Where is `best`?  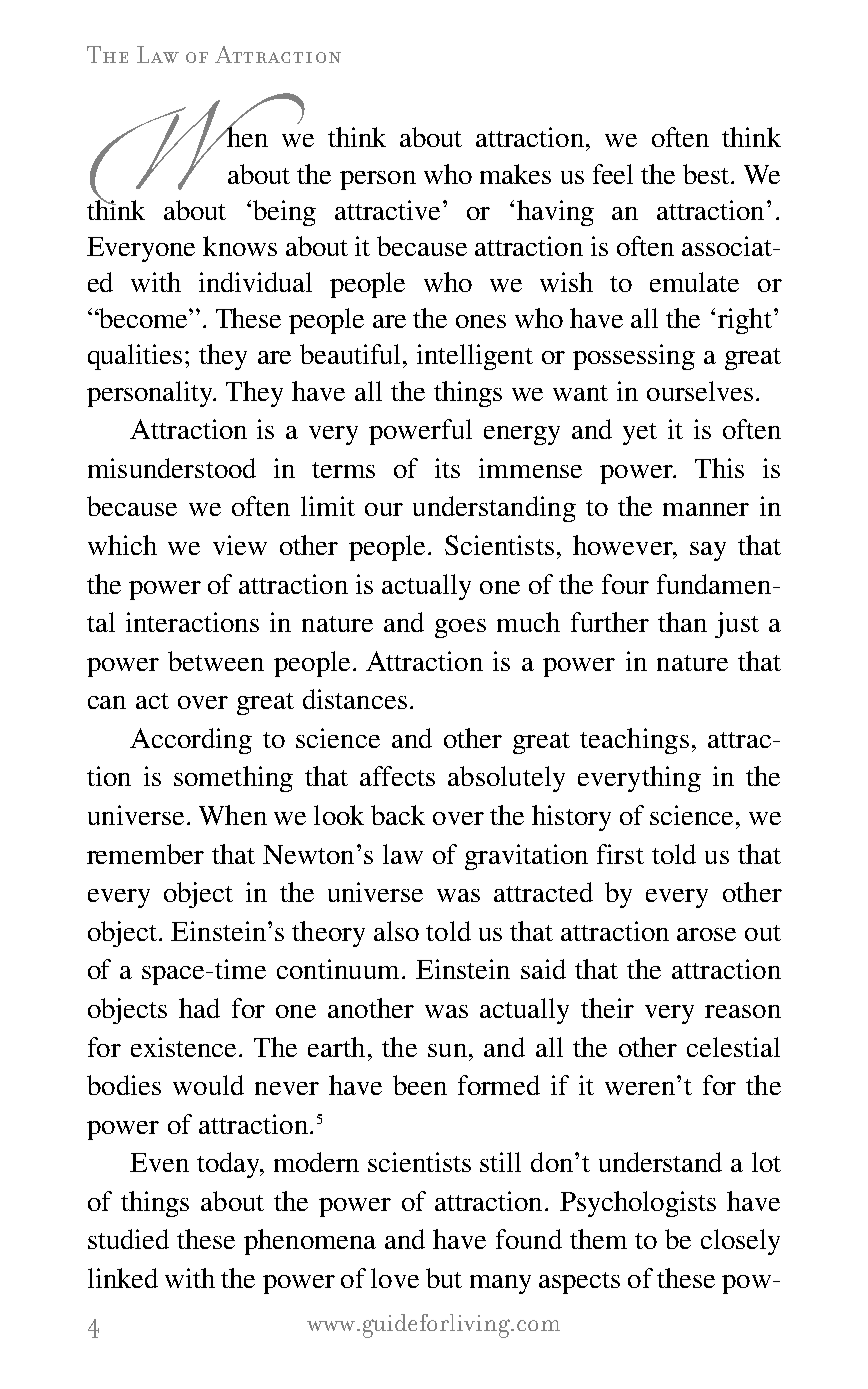
best is located at coordinates (708, 174).
